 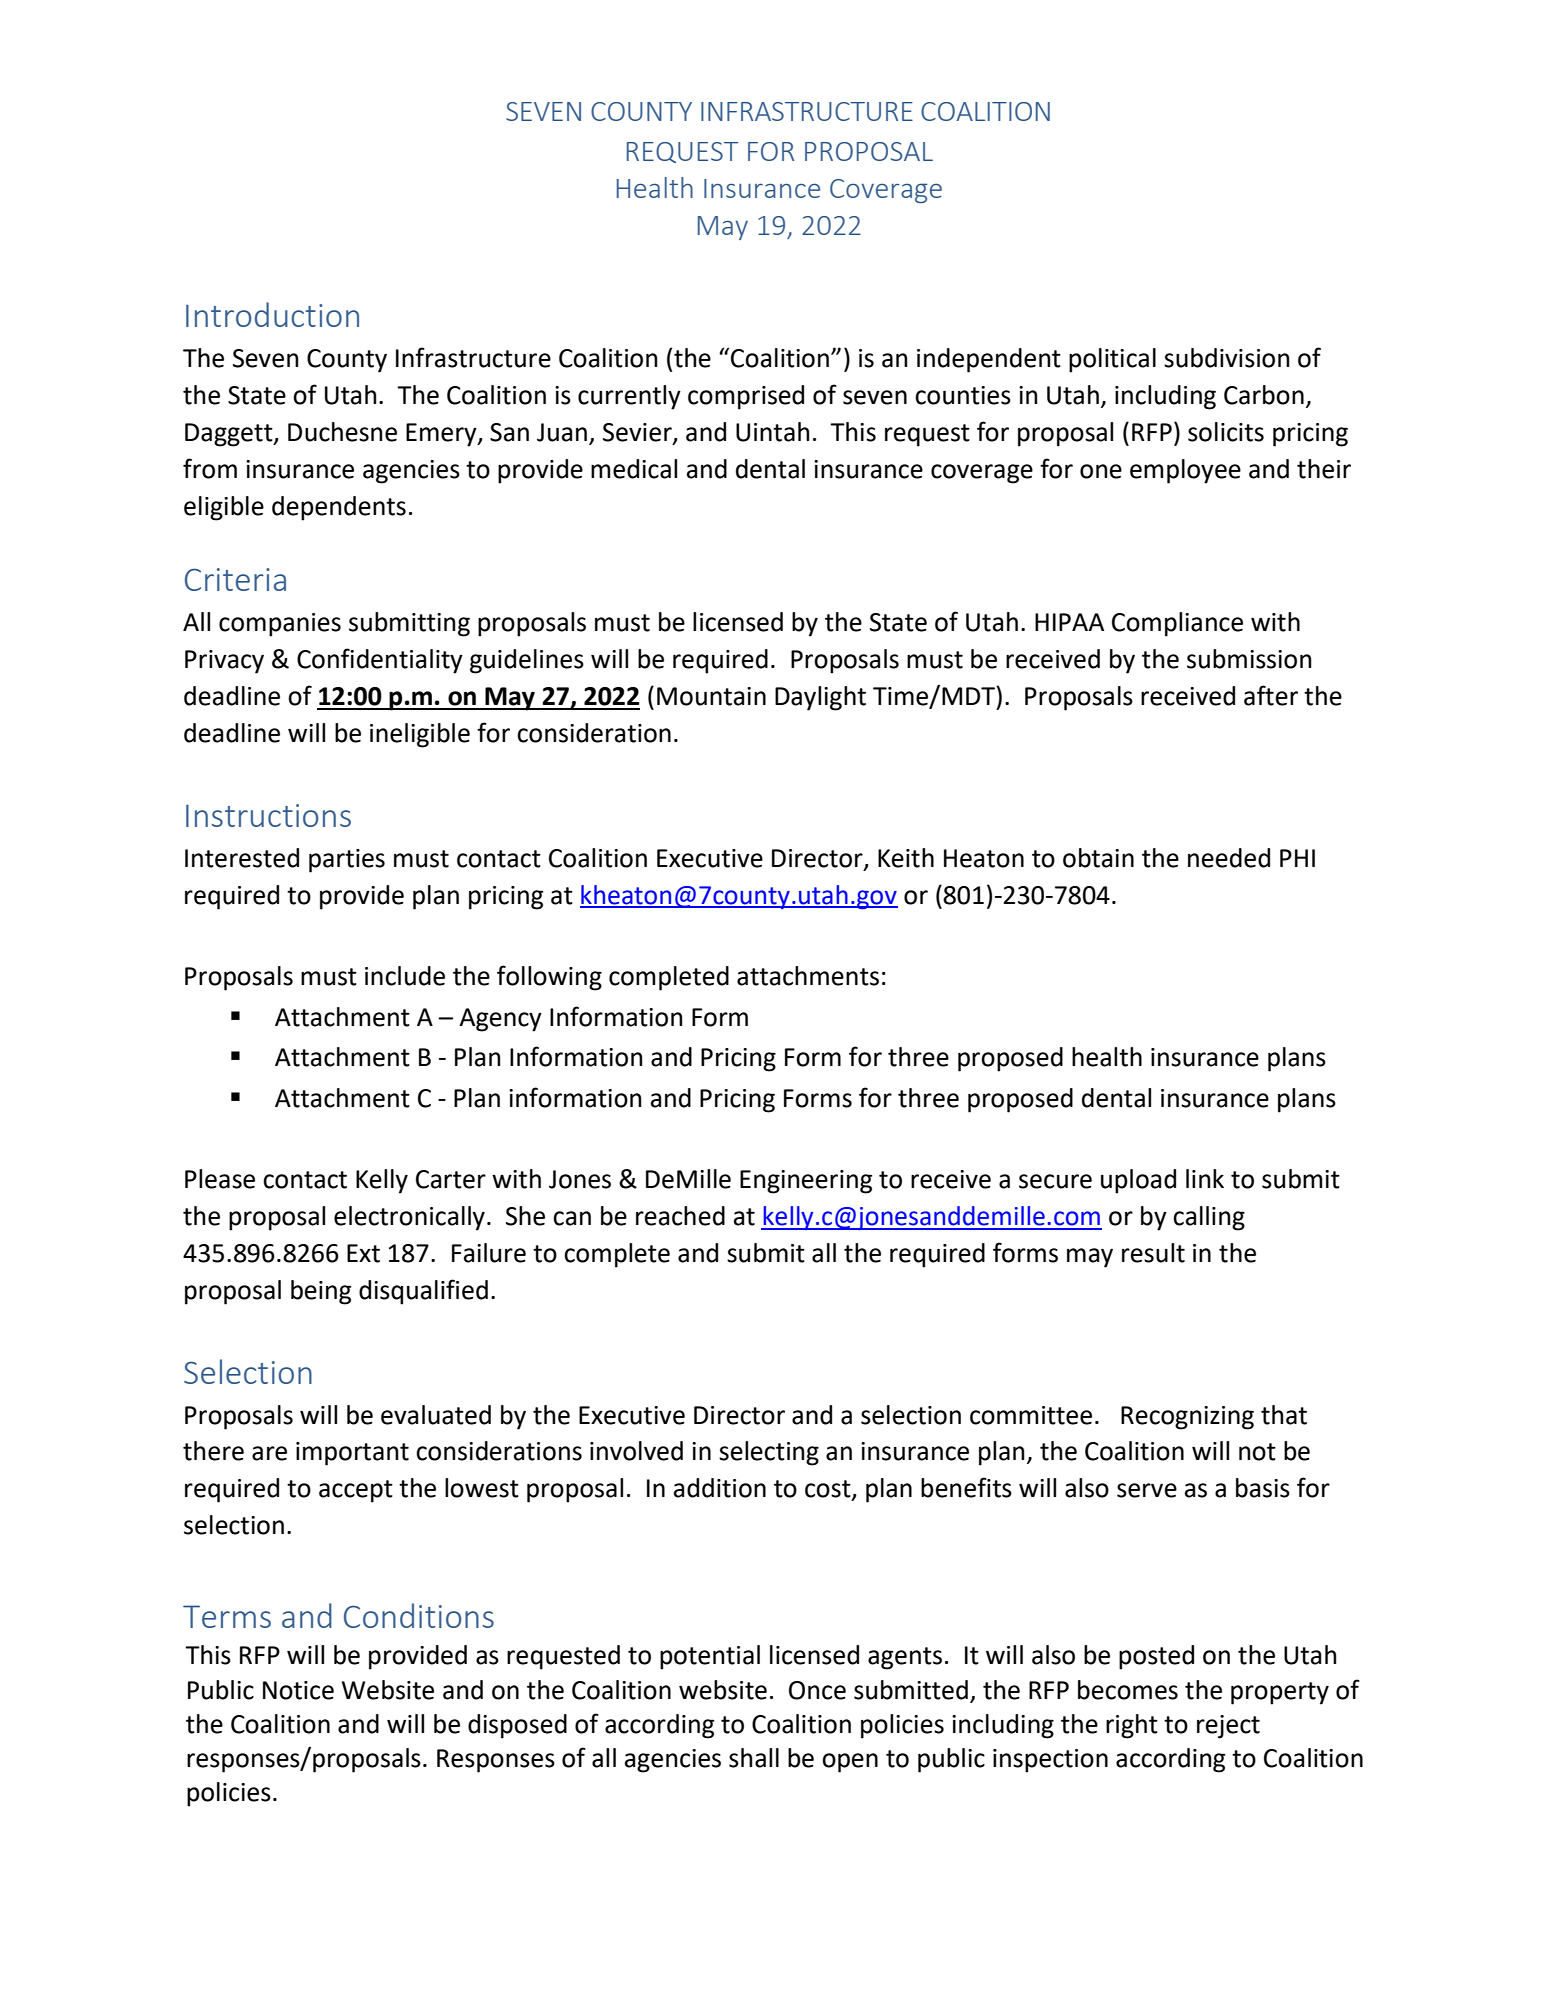 What do you see at coordinates (298, 1690) in the screenshot?
I see `Notice` at bounding box center [298, 1690].
